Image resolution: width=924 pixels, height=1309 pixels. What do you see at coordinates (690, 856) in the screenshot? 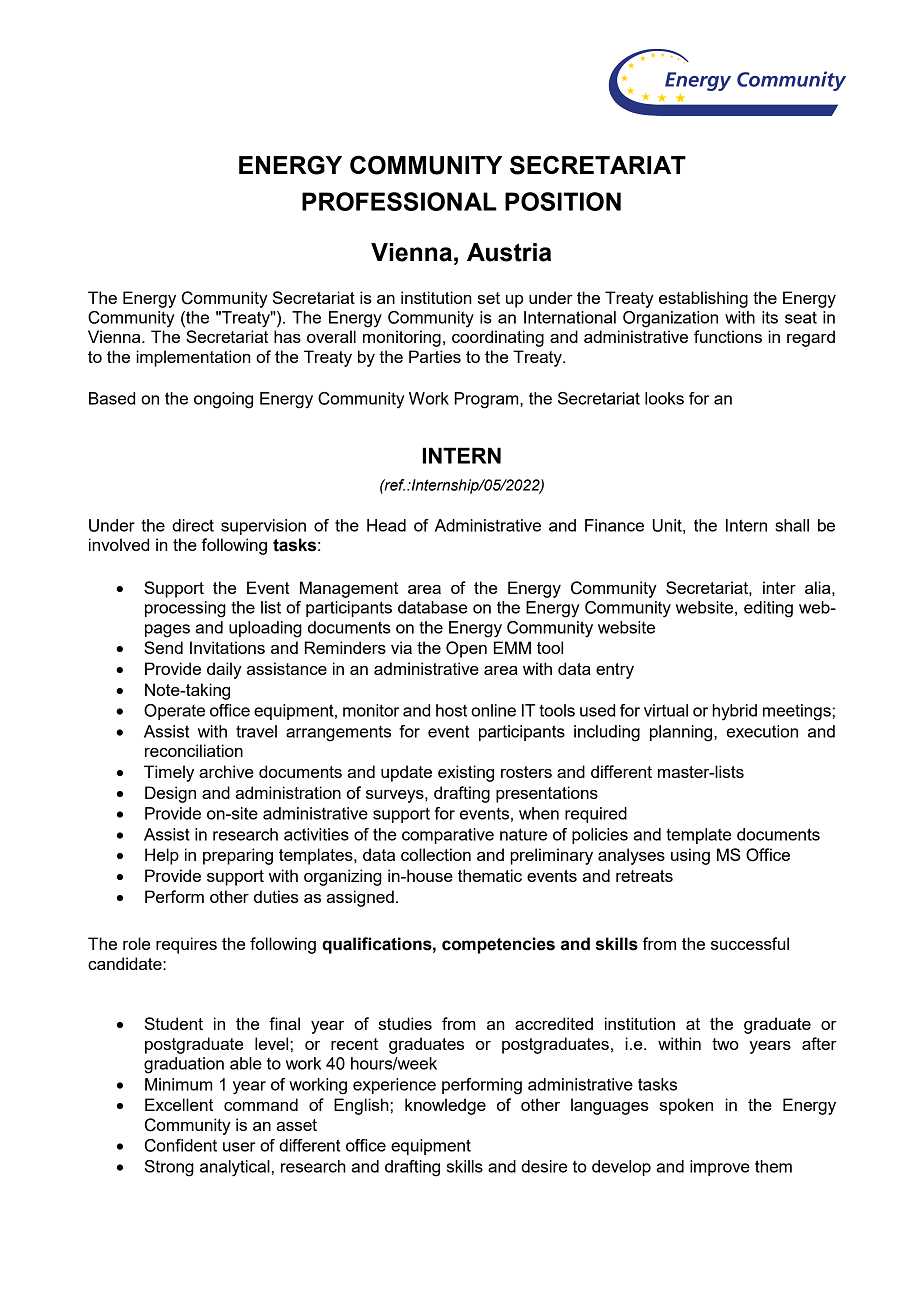
I see `using` at bounding box center [690, 856].
